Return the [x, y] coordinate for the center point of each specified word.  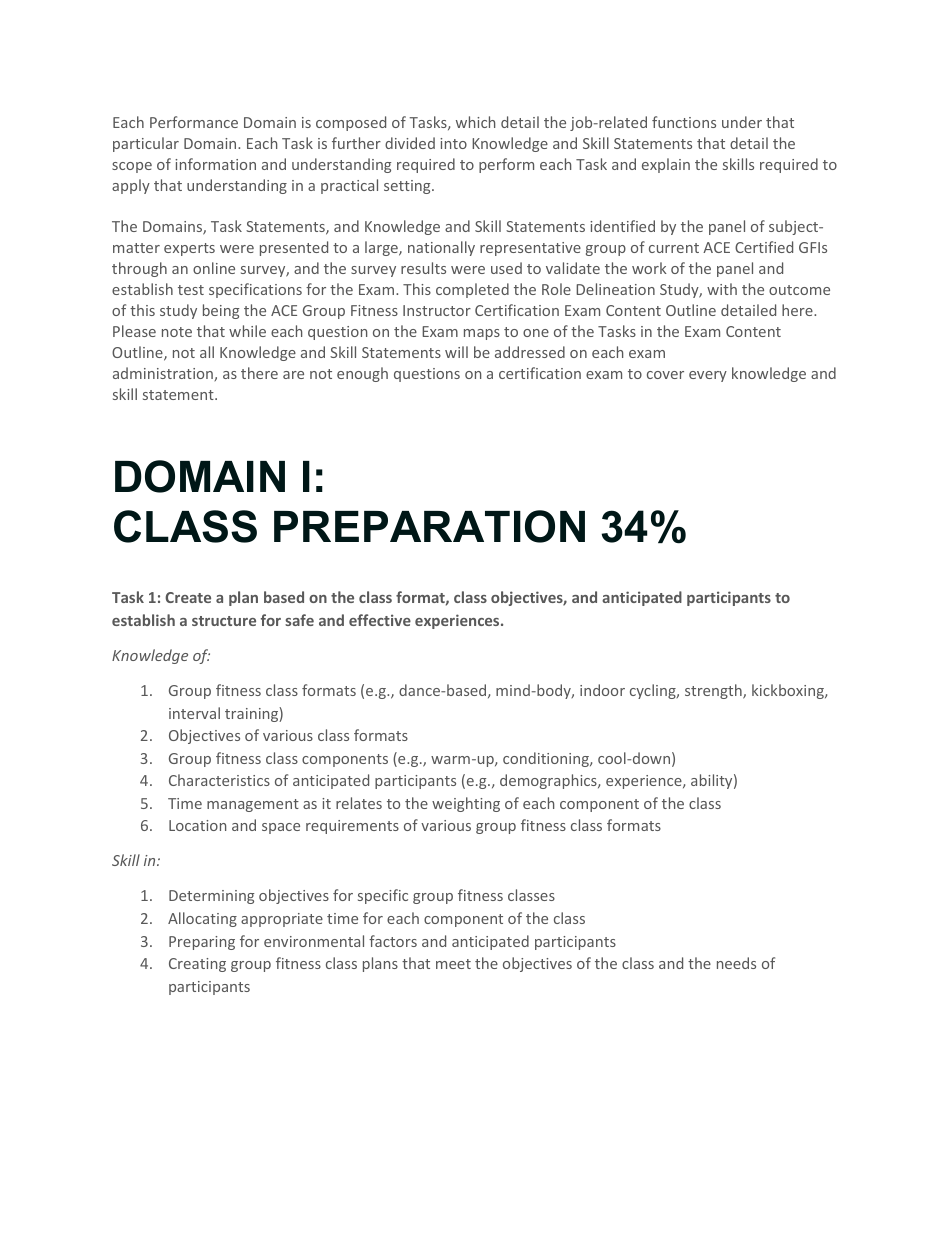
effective [380, 620]
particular [146, 144]
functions [684, 122]
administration [164, 374]
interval [194, 713]
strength [714, 691]
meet [453, 964]
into [453, 143]
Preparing [202, 943]
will [456, 352]
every [708, 376]
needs [736, 963]
